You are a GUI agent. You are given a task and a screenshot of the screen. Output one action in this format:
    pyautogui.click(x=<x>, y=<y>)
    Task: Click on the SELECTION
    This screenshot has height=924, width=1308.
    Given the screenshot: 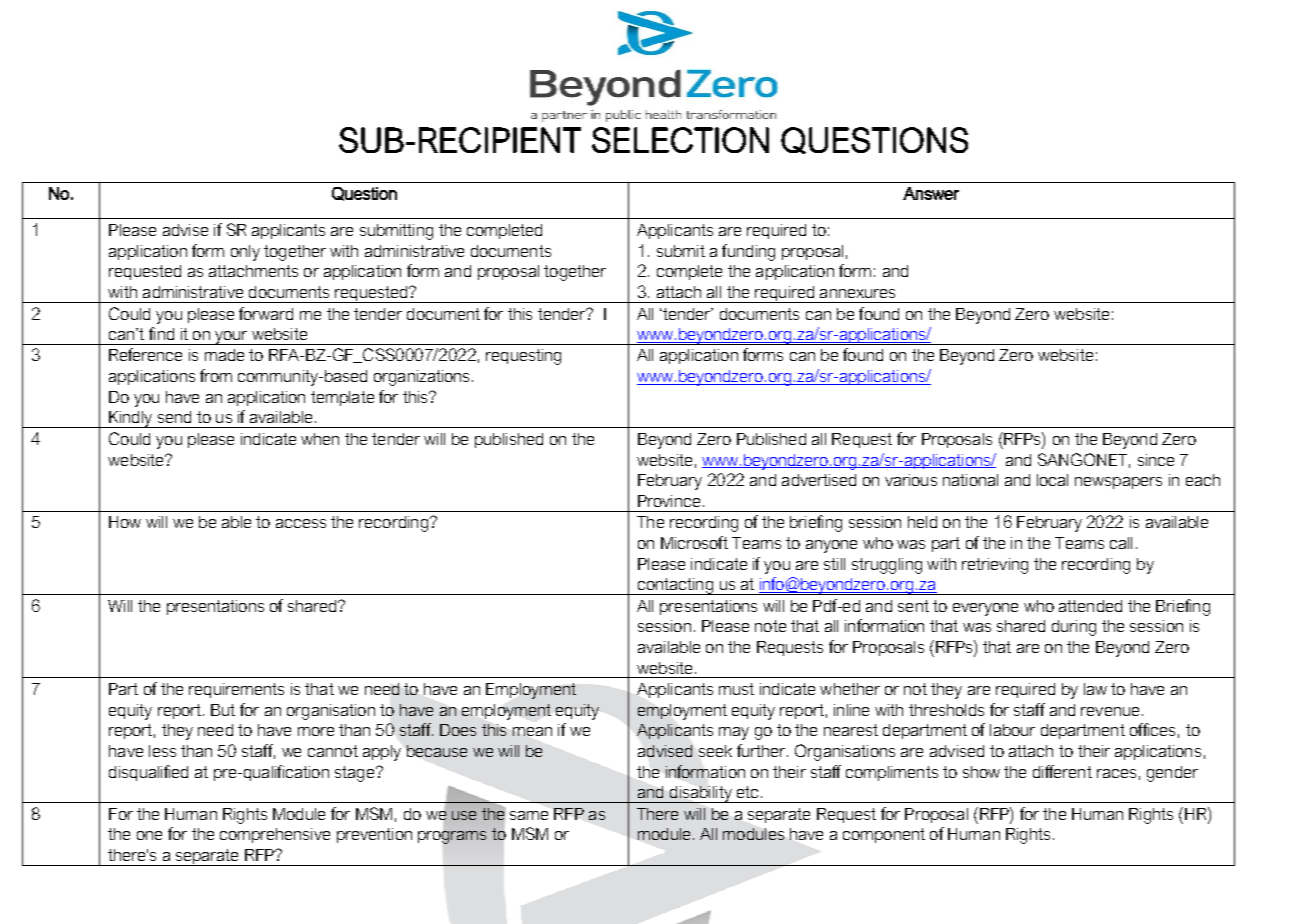 What is the action you would take?
    pyautogui.click(x=680, y=140)
